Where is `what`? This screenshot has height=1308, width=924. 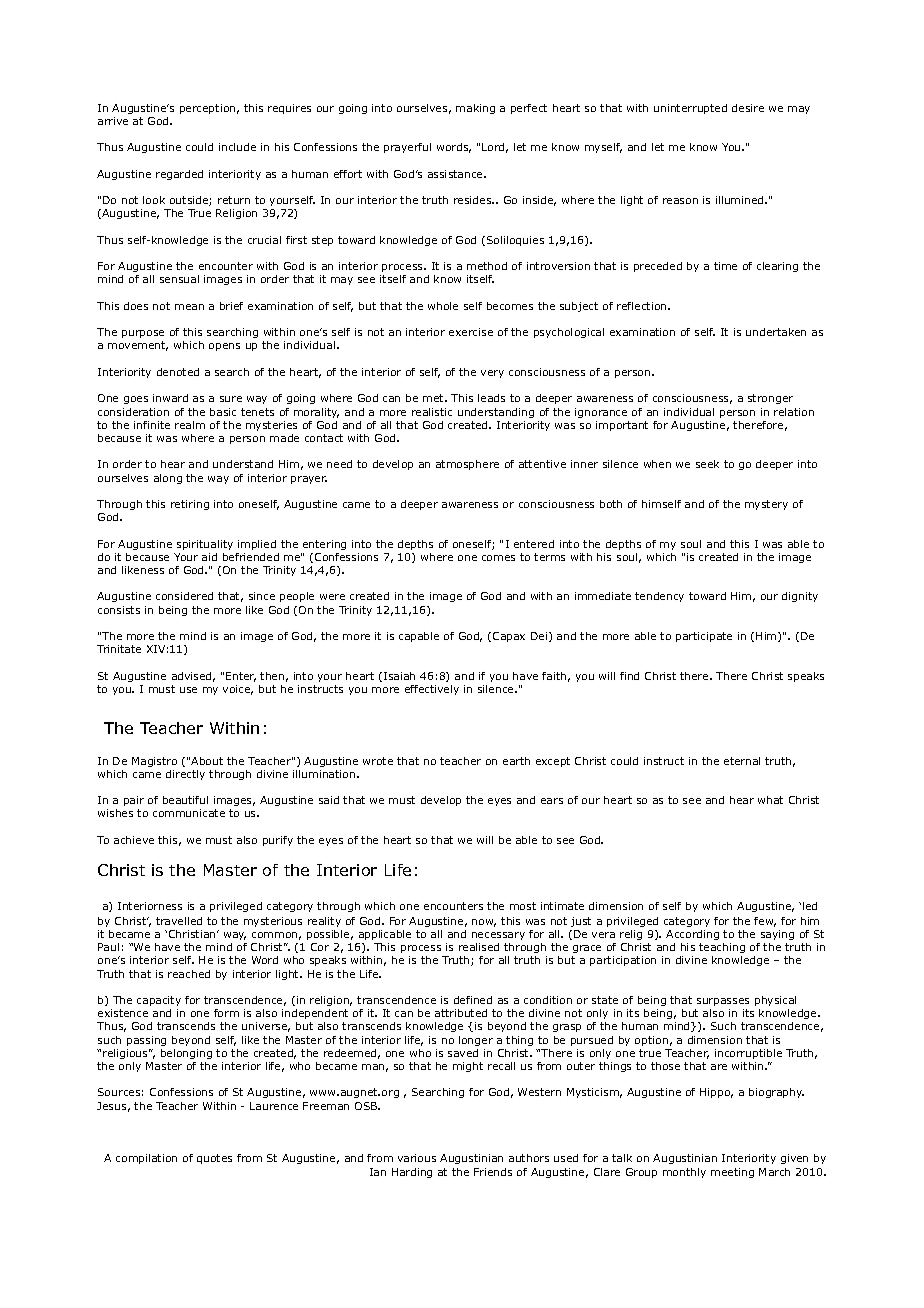
what is located at coordinates (770, 800).
